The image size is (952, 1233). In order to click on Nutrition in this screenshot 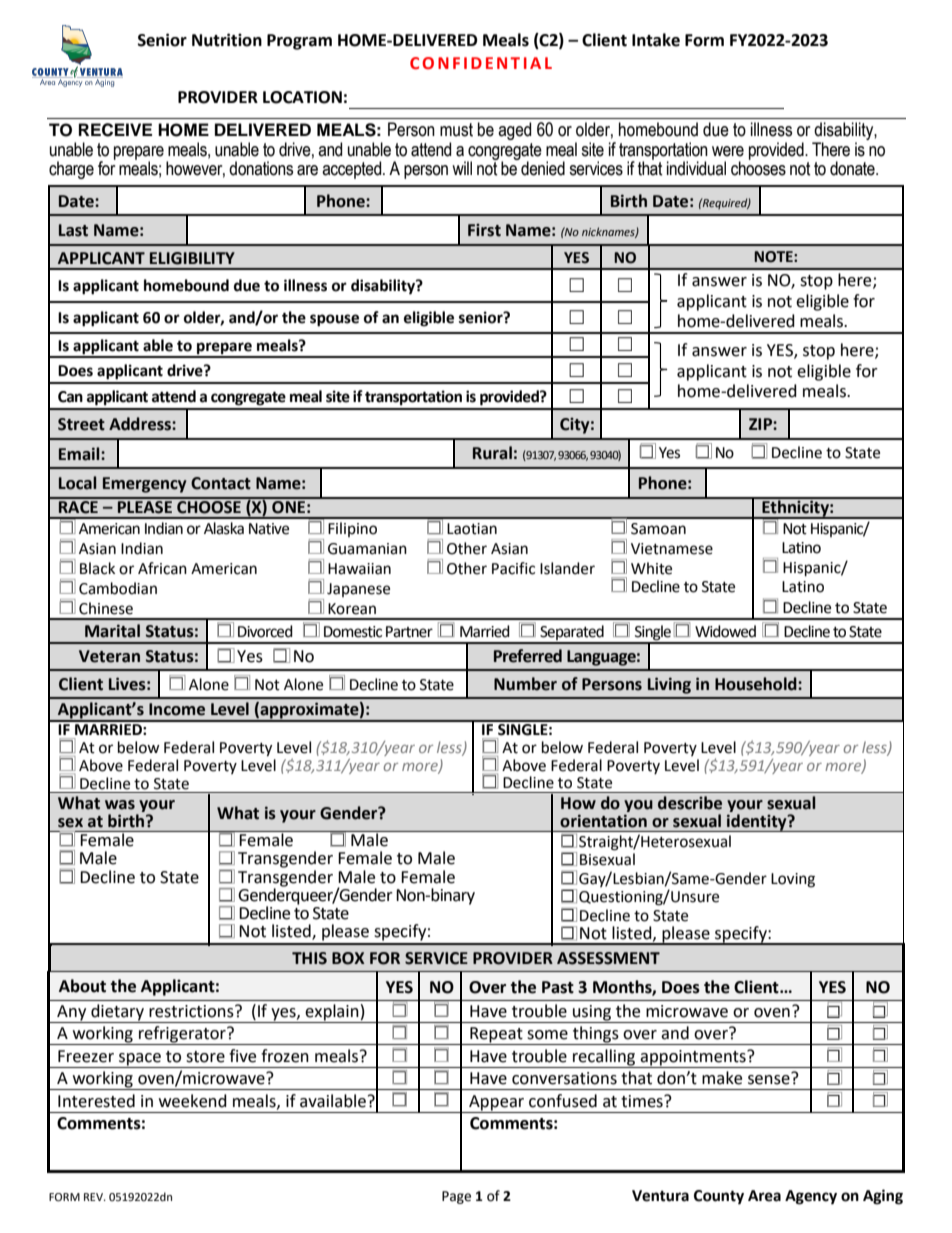, I will do `click(227, 40)`.
